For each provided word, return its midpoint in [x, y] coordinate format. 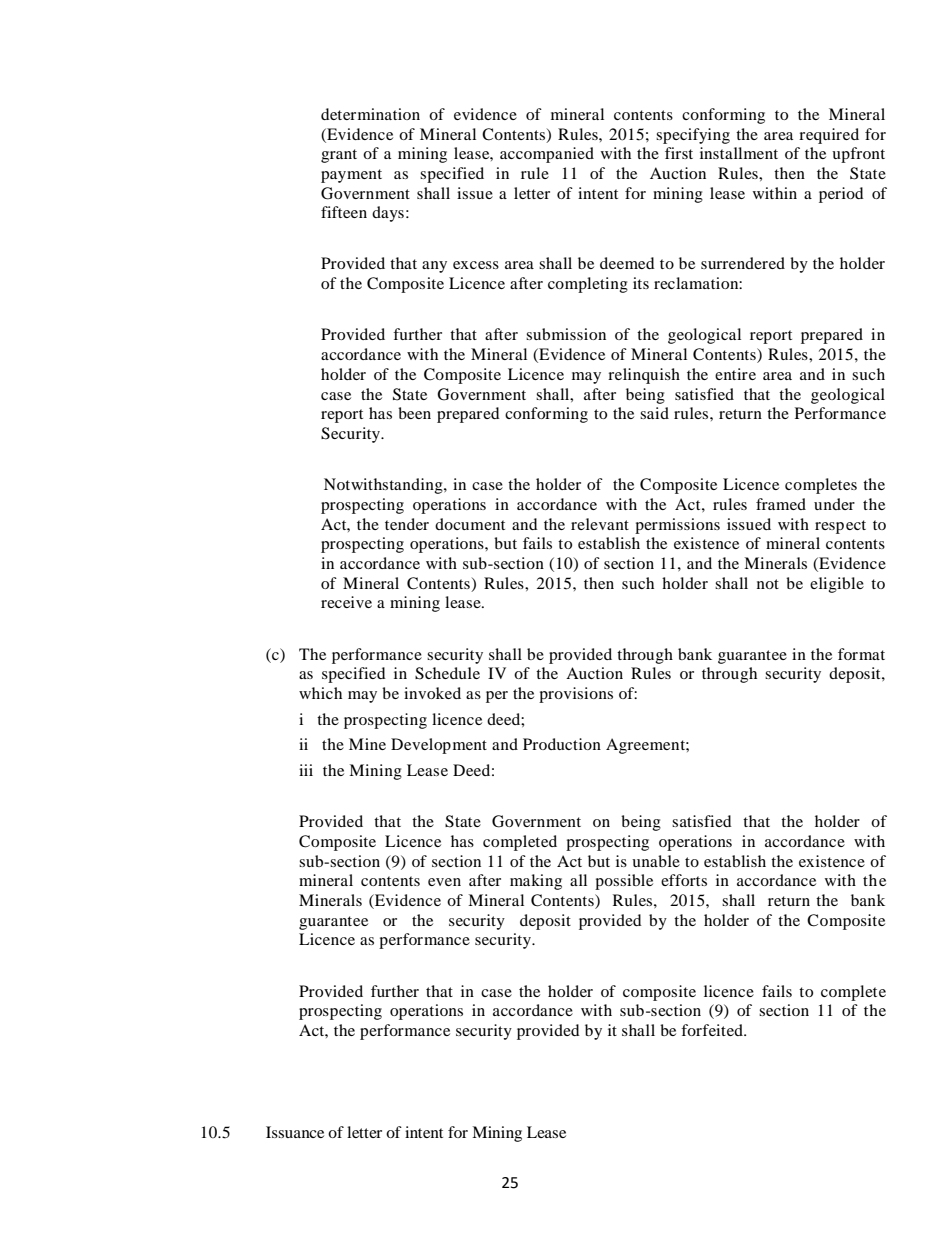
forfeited [713, 1030]
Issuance [295, 1132]
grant [339, 156]
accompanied [547, 155]
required [829, 136]
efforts [684, 880]
